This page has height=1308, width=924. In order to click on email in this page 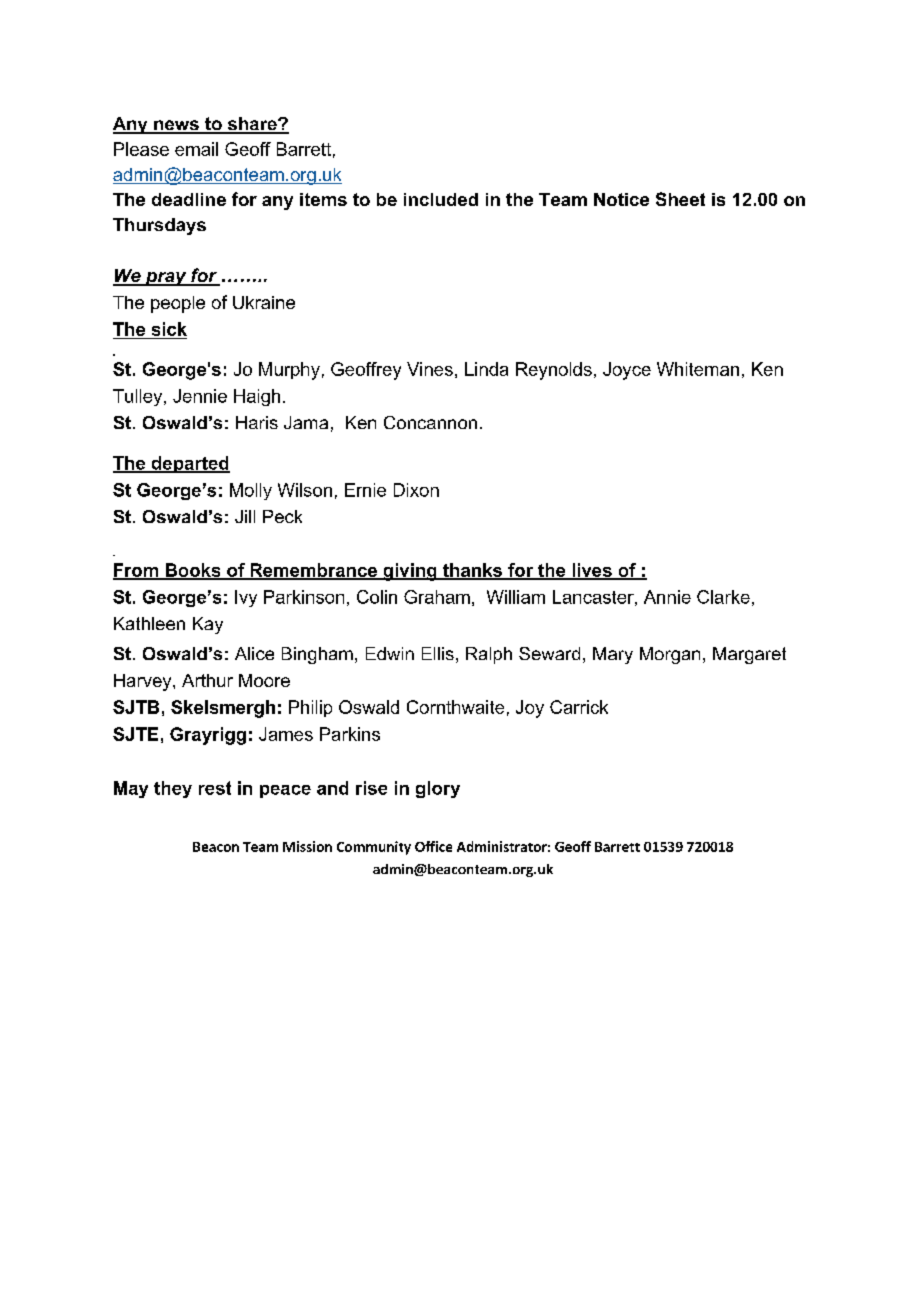, I will do `click(196, 149)`.
